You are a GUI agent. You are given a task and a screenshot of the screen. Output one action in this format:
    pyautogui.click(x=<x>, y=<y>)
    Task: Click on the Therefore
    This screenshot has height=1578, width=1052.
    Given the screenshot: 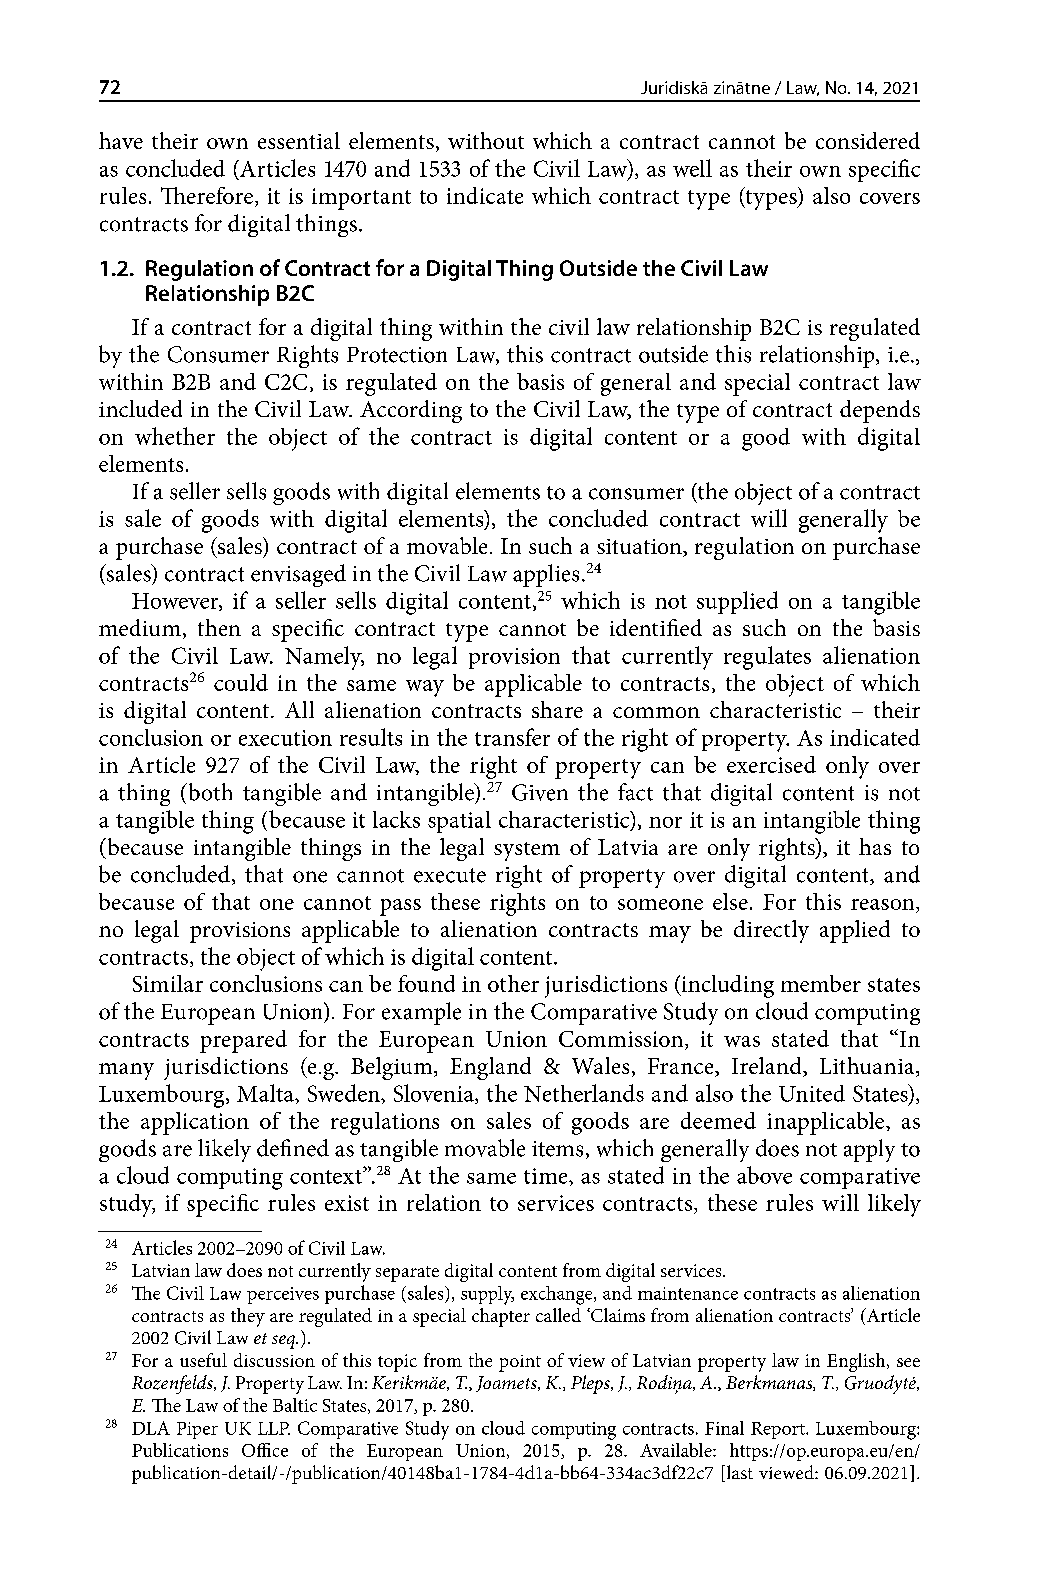 What is the action you would take?
    pyautogui.click(x=207, y=195)
